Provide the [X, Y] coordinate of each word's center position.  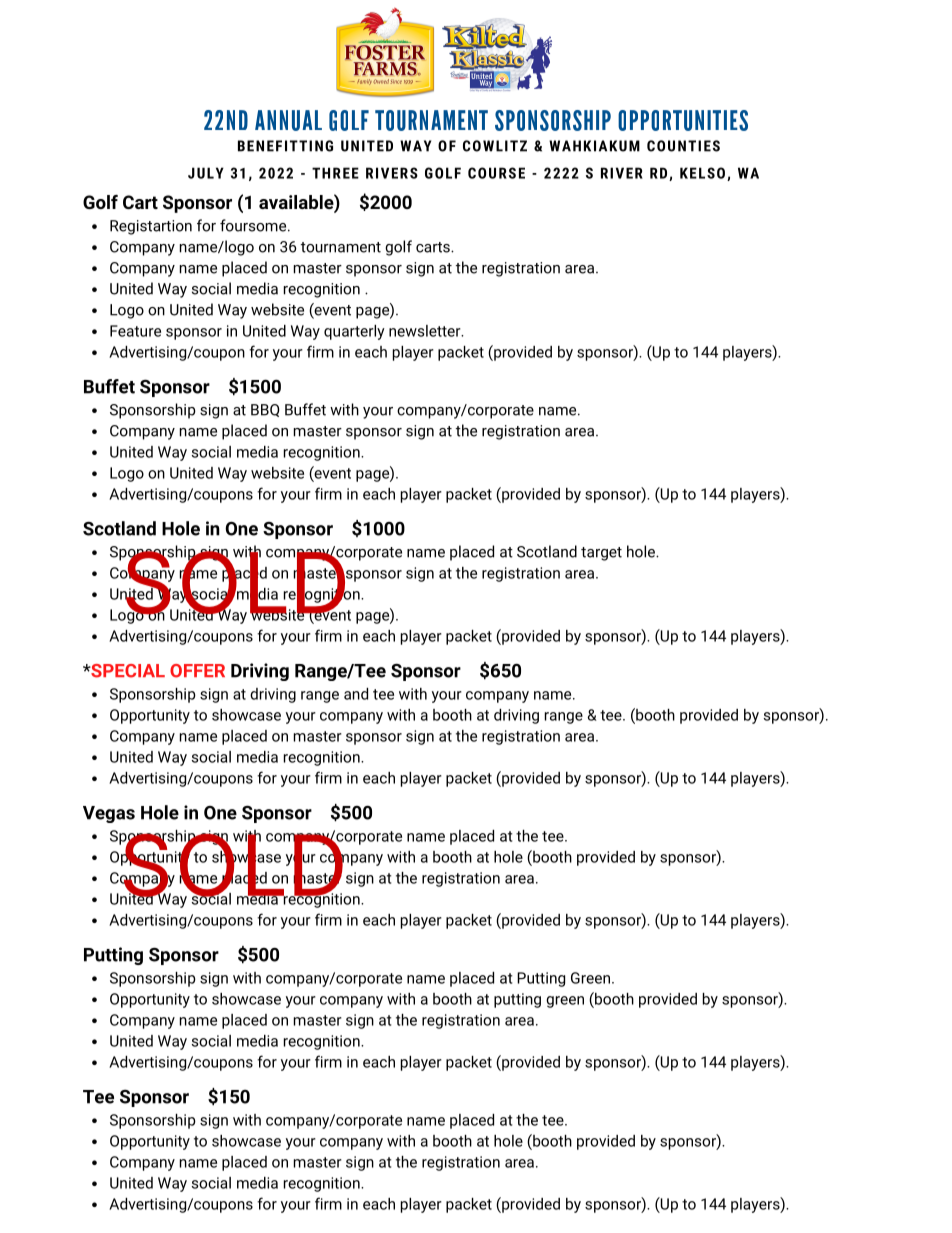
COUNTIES [683, 146]
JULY [206, 173]
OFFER [197, 671]
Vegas [109, 814]
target [601, 554]
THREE [335, 173]
